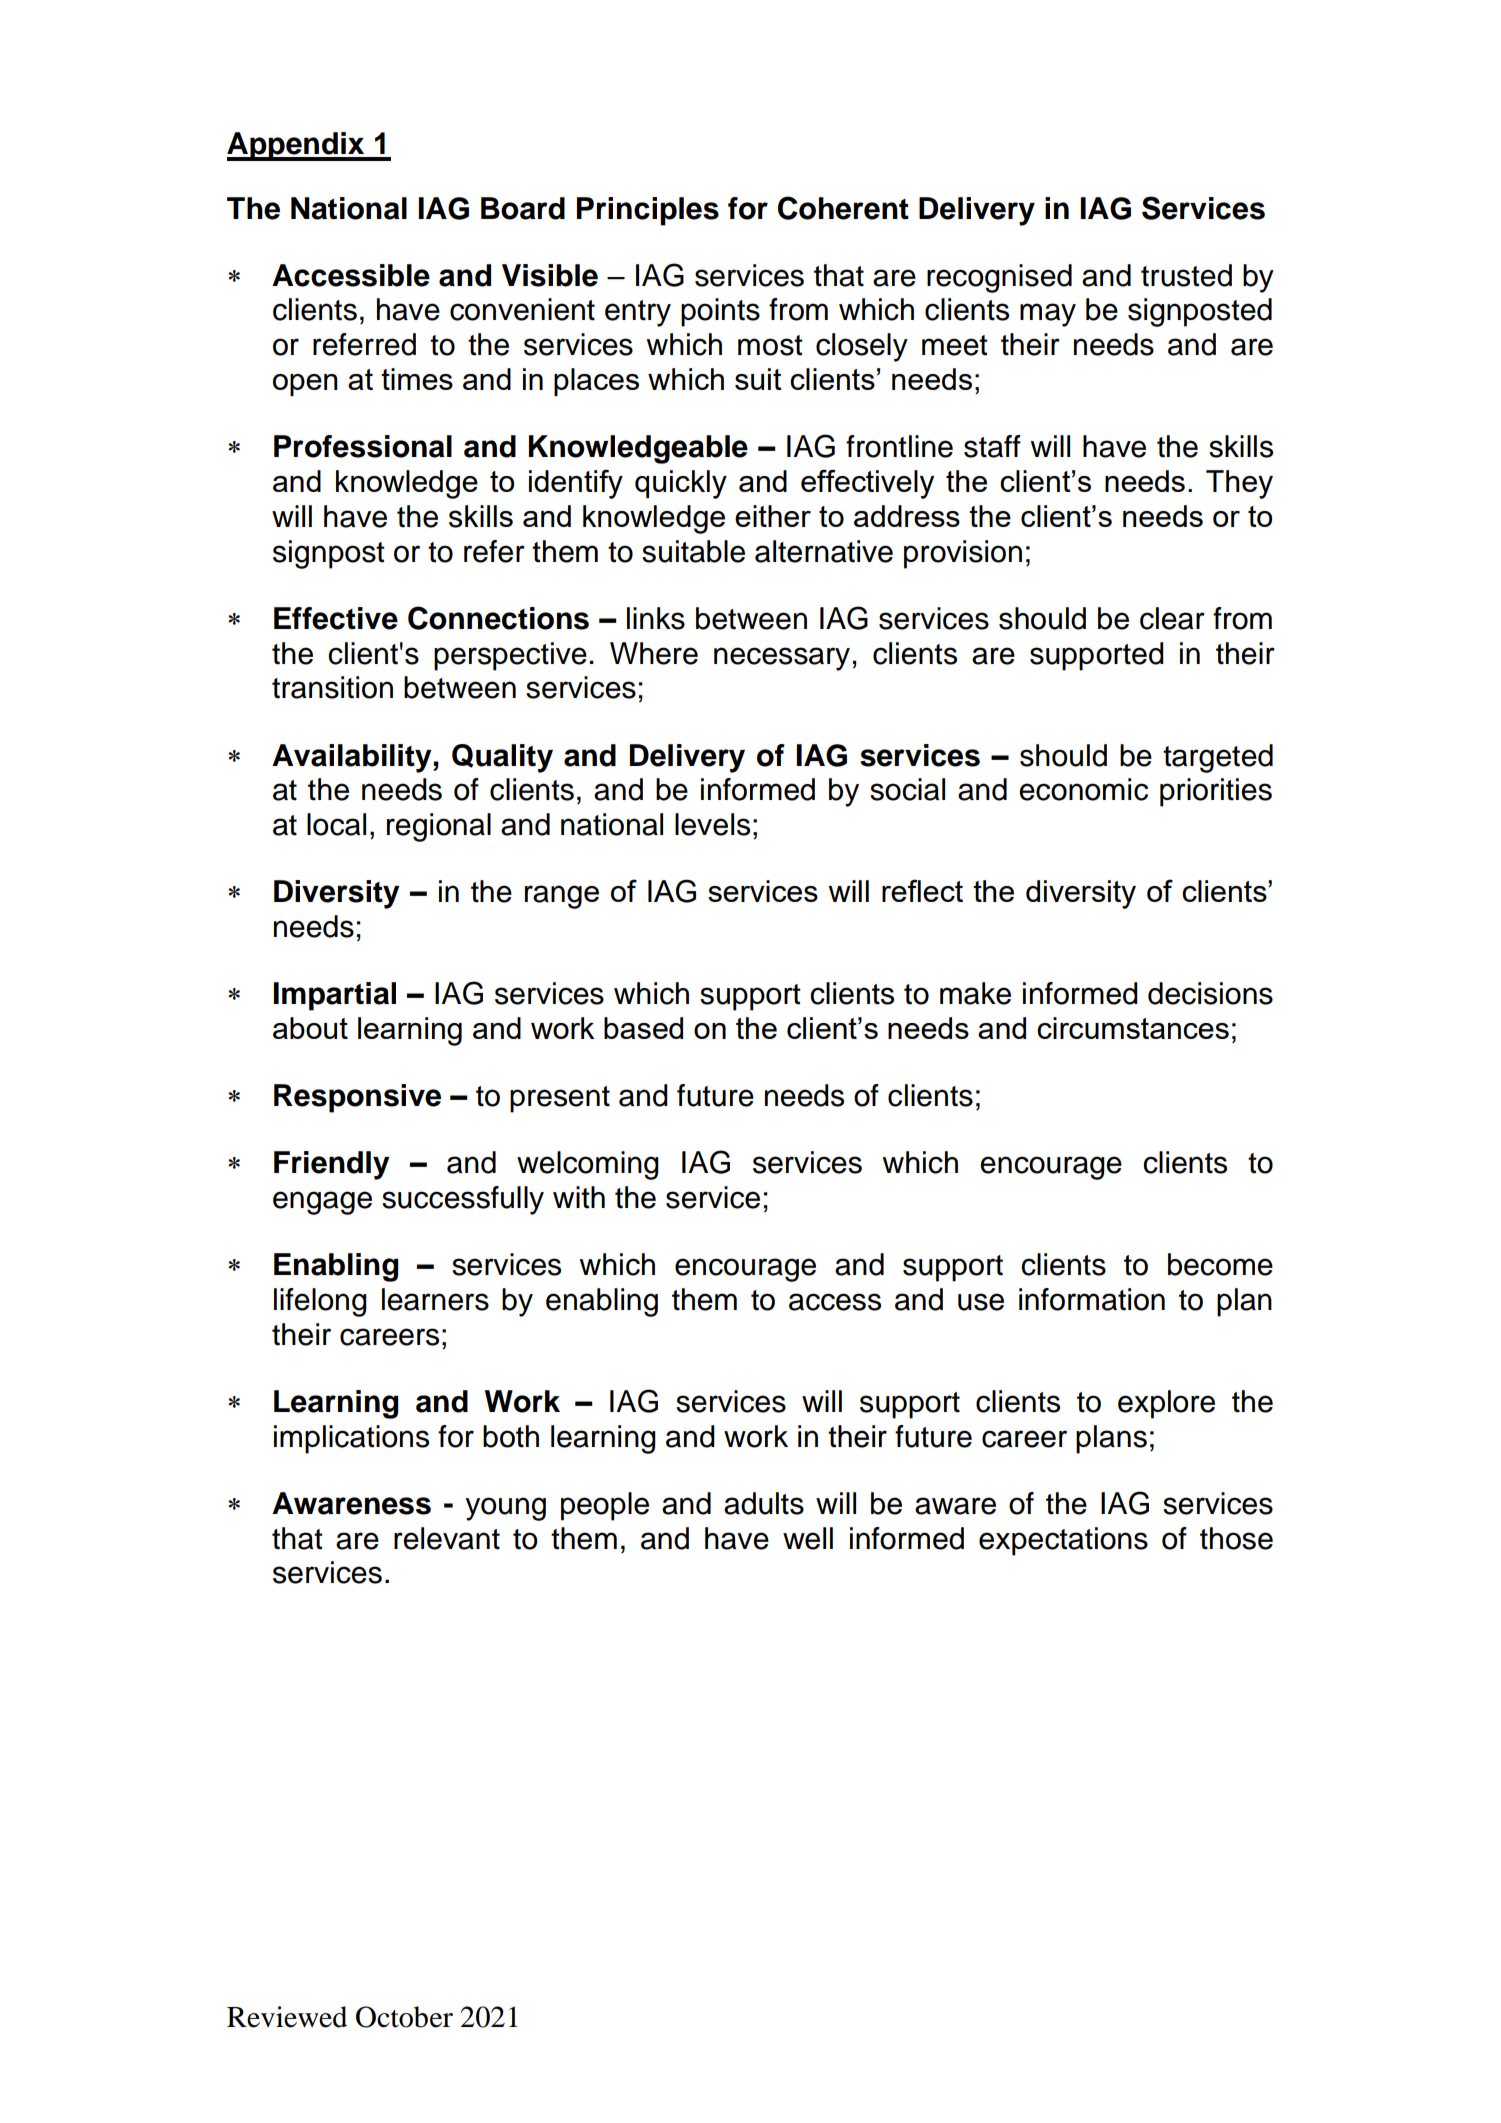 The height and width of the image is (2123, 1501). Describe the element at coordinates (843, 208) in the image. I see `Coherent` at that location.
